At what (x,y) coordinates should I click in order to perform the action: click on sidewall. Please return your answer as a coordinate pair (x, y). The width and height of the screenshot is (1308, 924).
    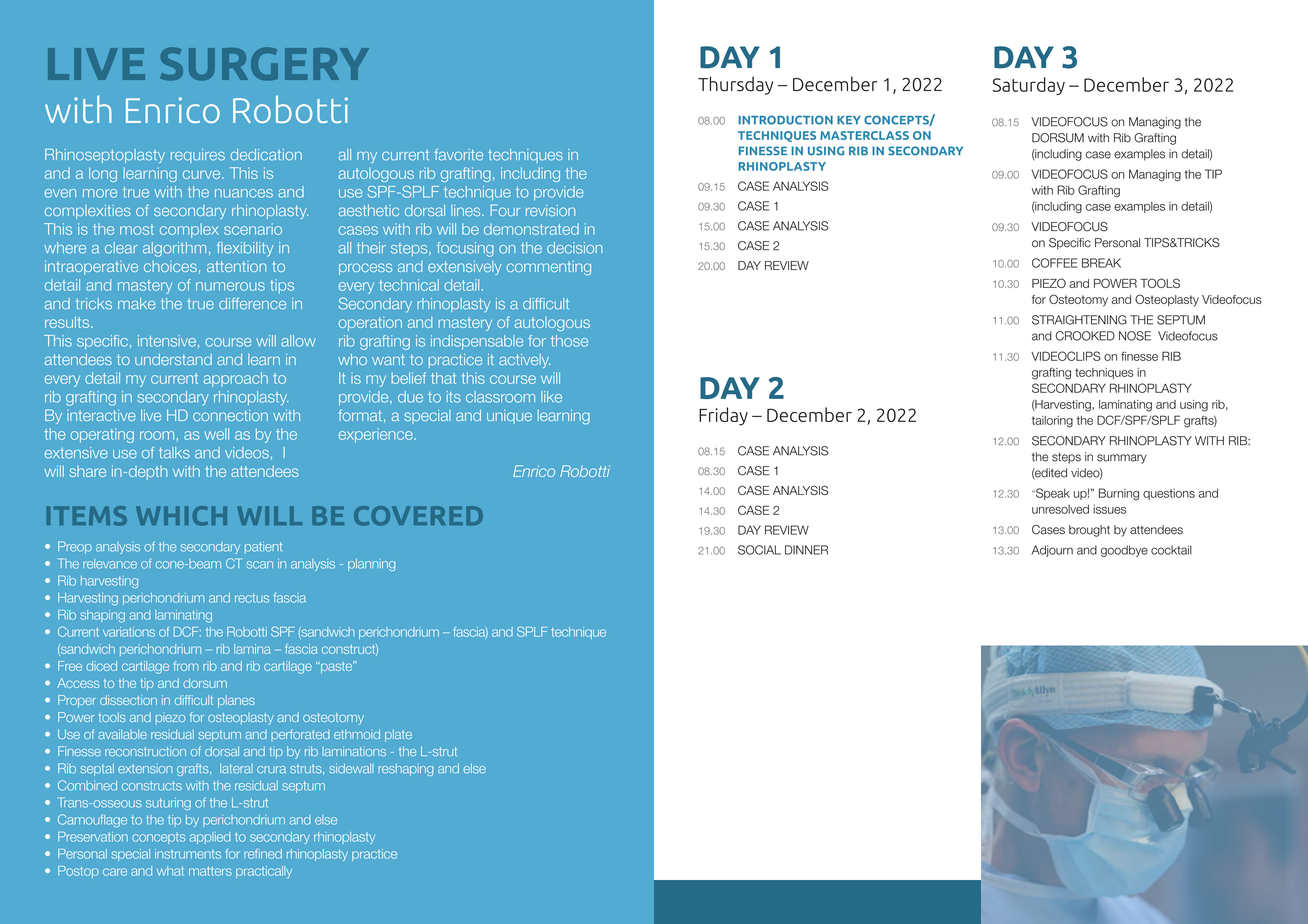
    Looking at the image, I should click on (351, 768).
